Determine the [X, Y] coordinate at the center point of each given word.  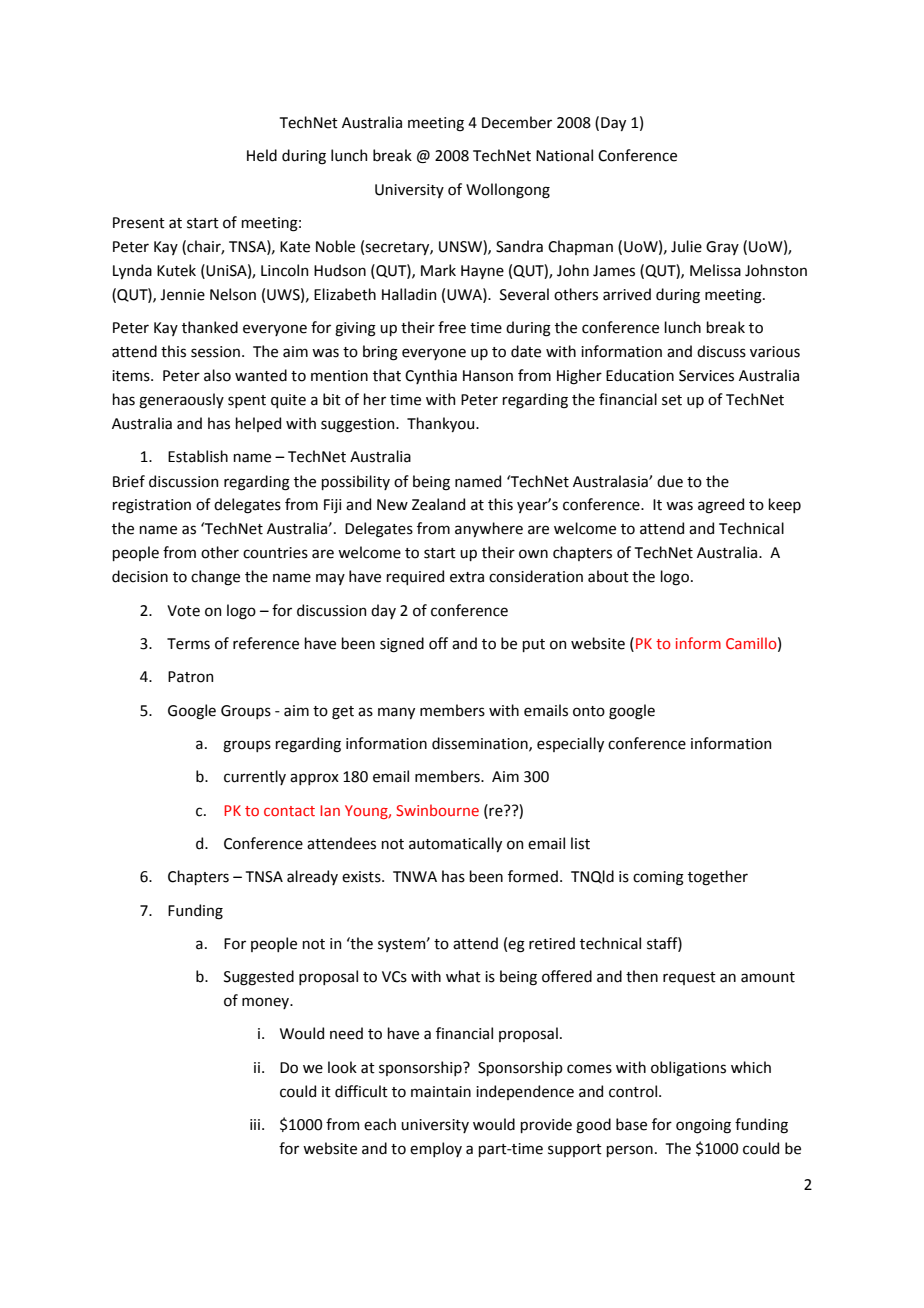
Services [706, 376]
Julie [686, 246]
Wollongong [508, 191]
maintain [441, 1092]
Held [262, 155]
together [718, 878]
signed [402, 645]
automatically [455, 844]
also [217, 375]
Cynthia [431, 376]
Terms [188, 644]
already [312, 877]
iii [255, 1124]
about [608, 576]
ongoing [703, 1126]
